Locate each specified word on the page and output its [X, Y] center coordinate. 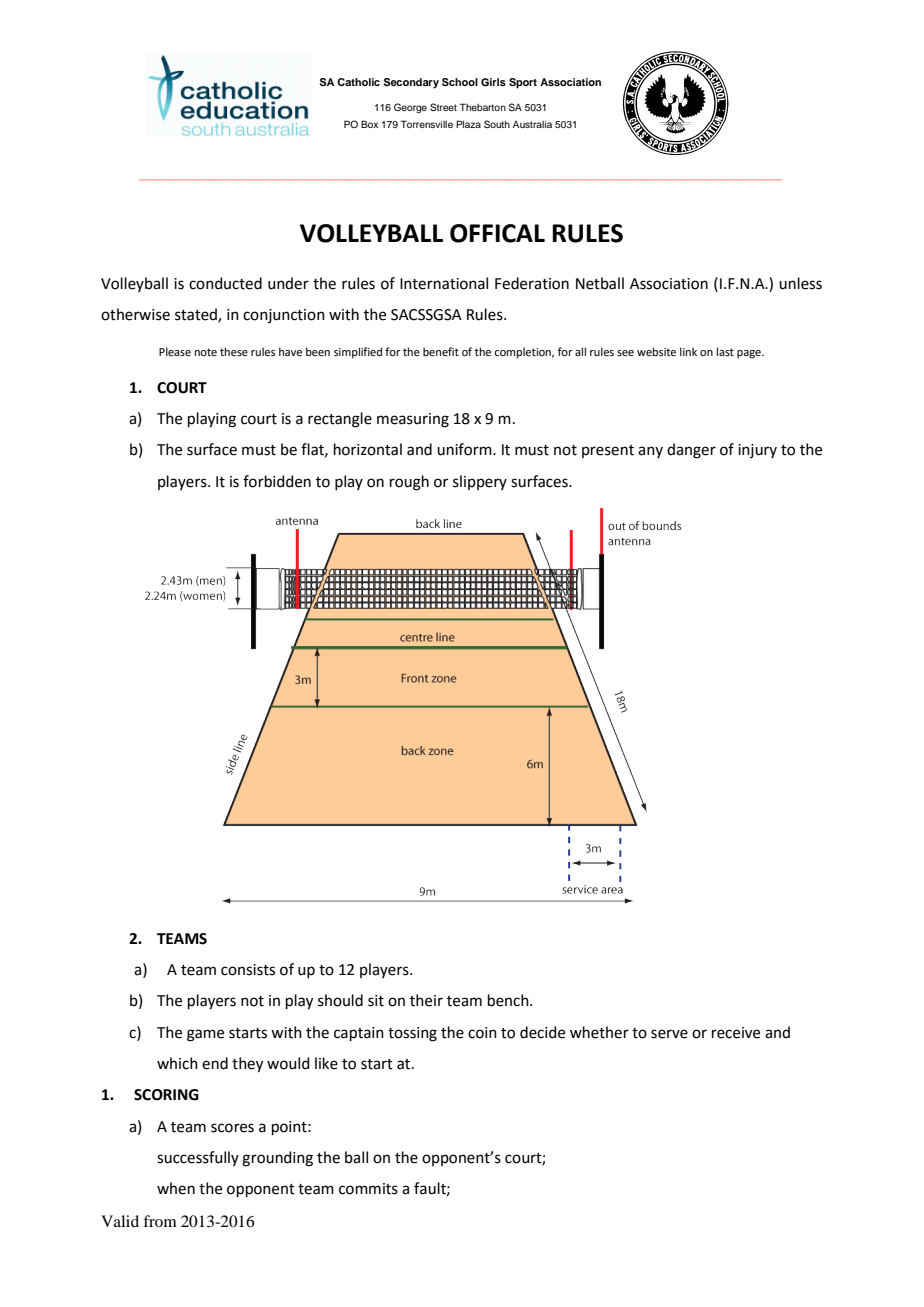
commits [368, 1189]
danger [691, 451]
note [206, 352]
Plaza [468, 124]
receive [736, 1033]
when [176, 1188]
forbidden [277, 481]
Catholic [358, 82]
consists [248, 970]
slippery [480, 482]
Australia [532, 124]
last [725, 351]
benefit [441, 351]
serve [669, 1034]
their [426, 1000]
